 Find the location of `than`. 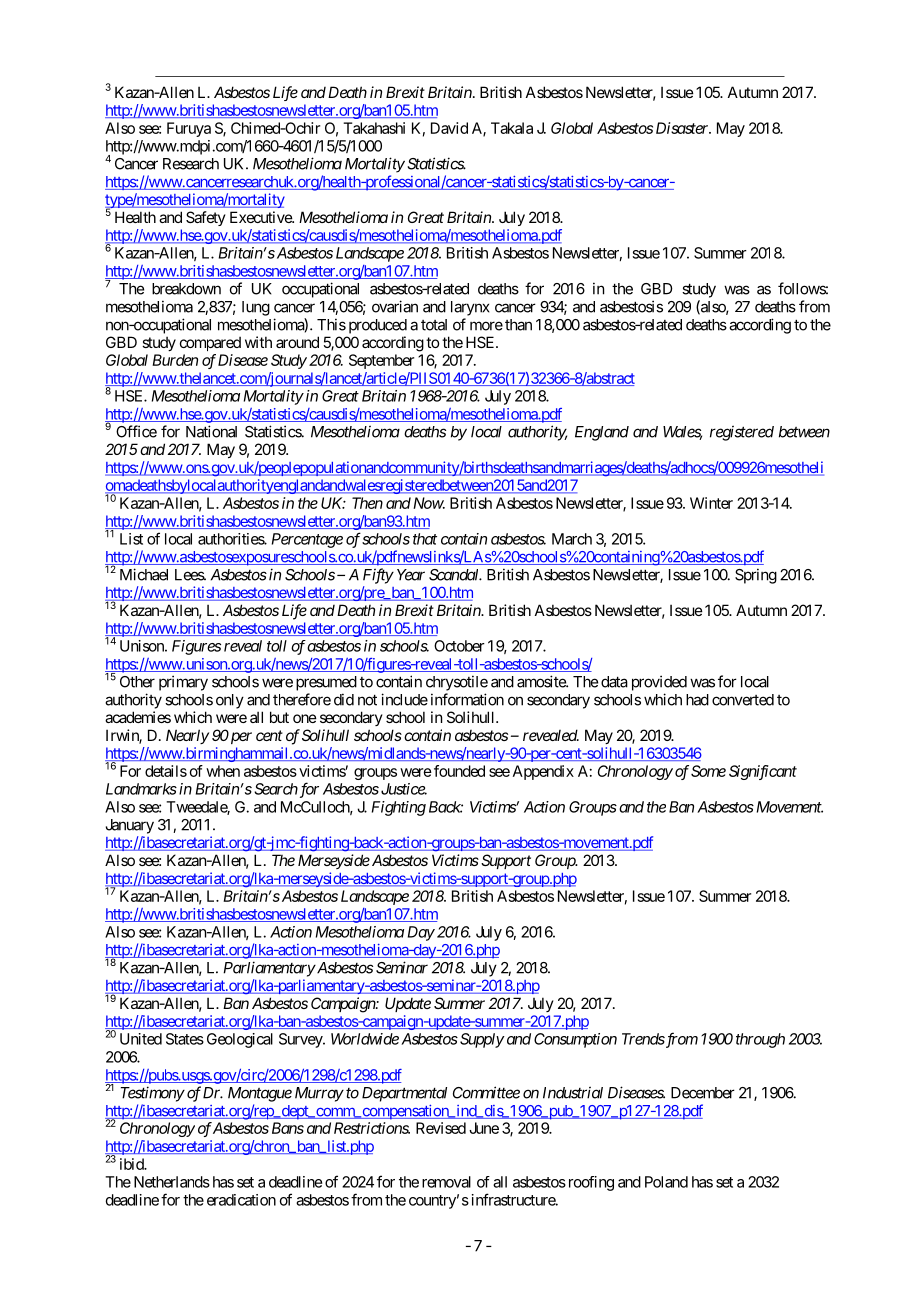

than is located at coordinates (518, 325).
